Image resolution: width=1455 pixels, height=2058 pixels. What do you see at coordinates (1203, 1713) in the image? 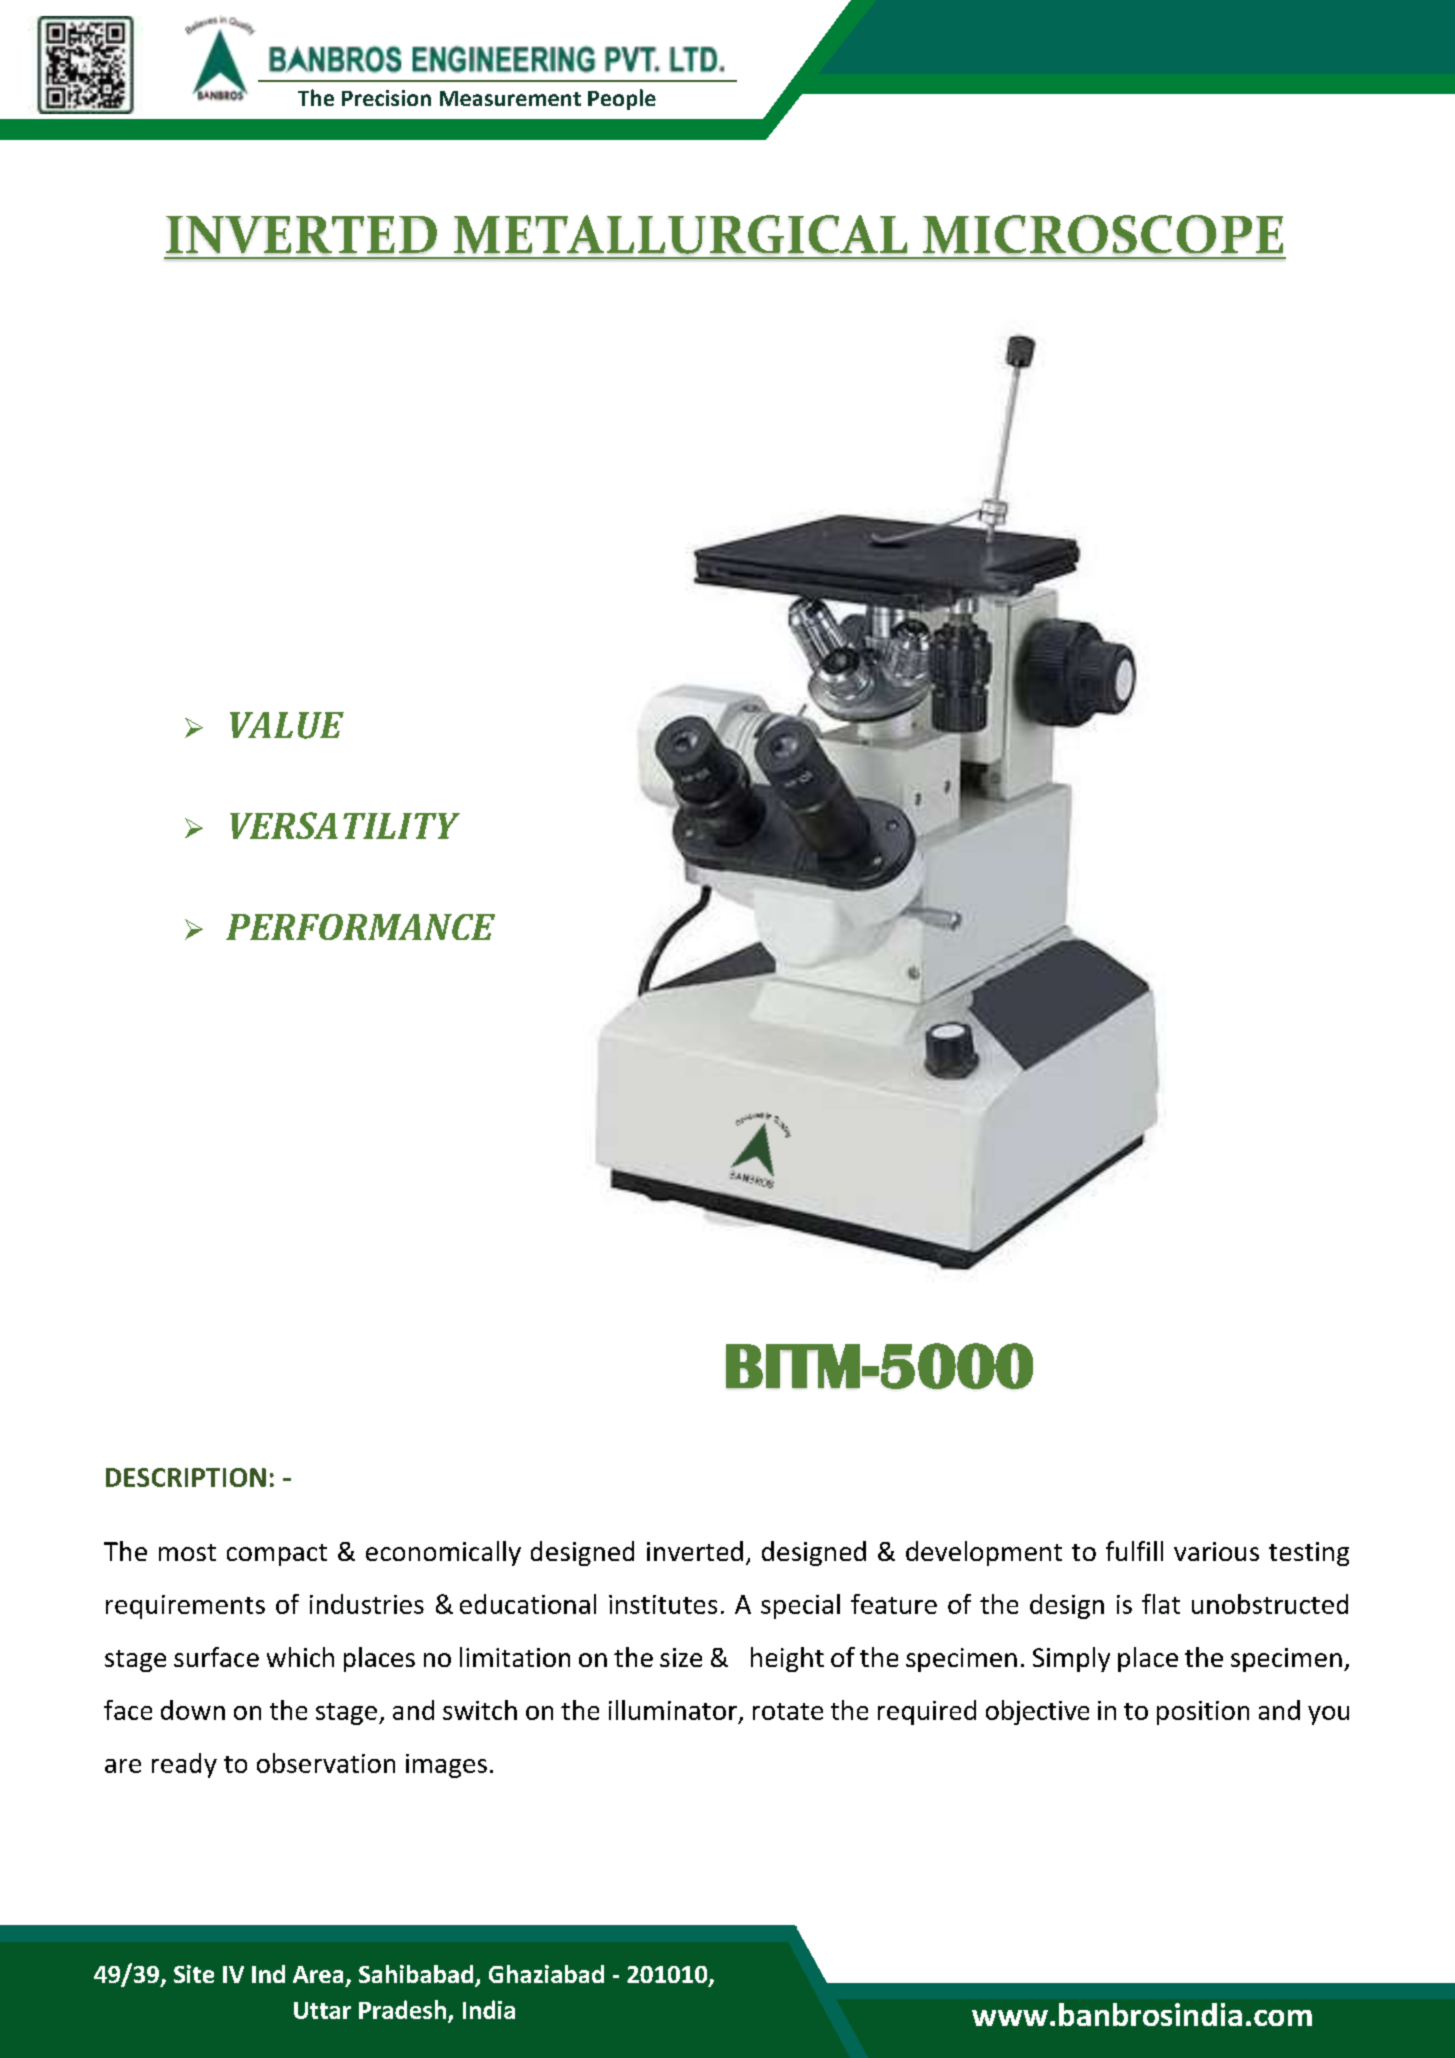
I see `position` at bounding box center [1203, 1713].
